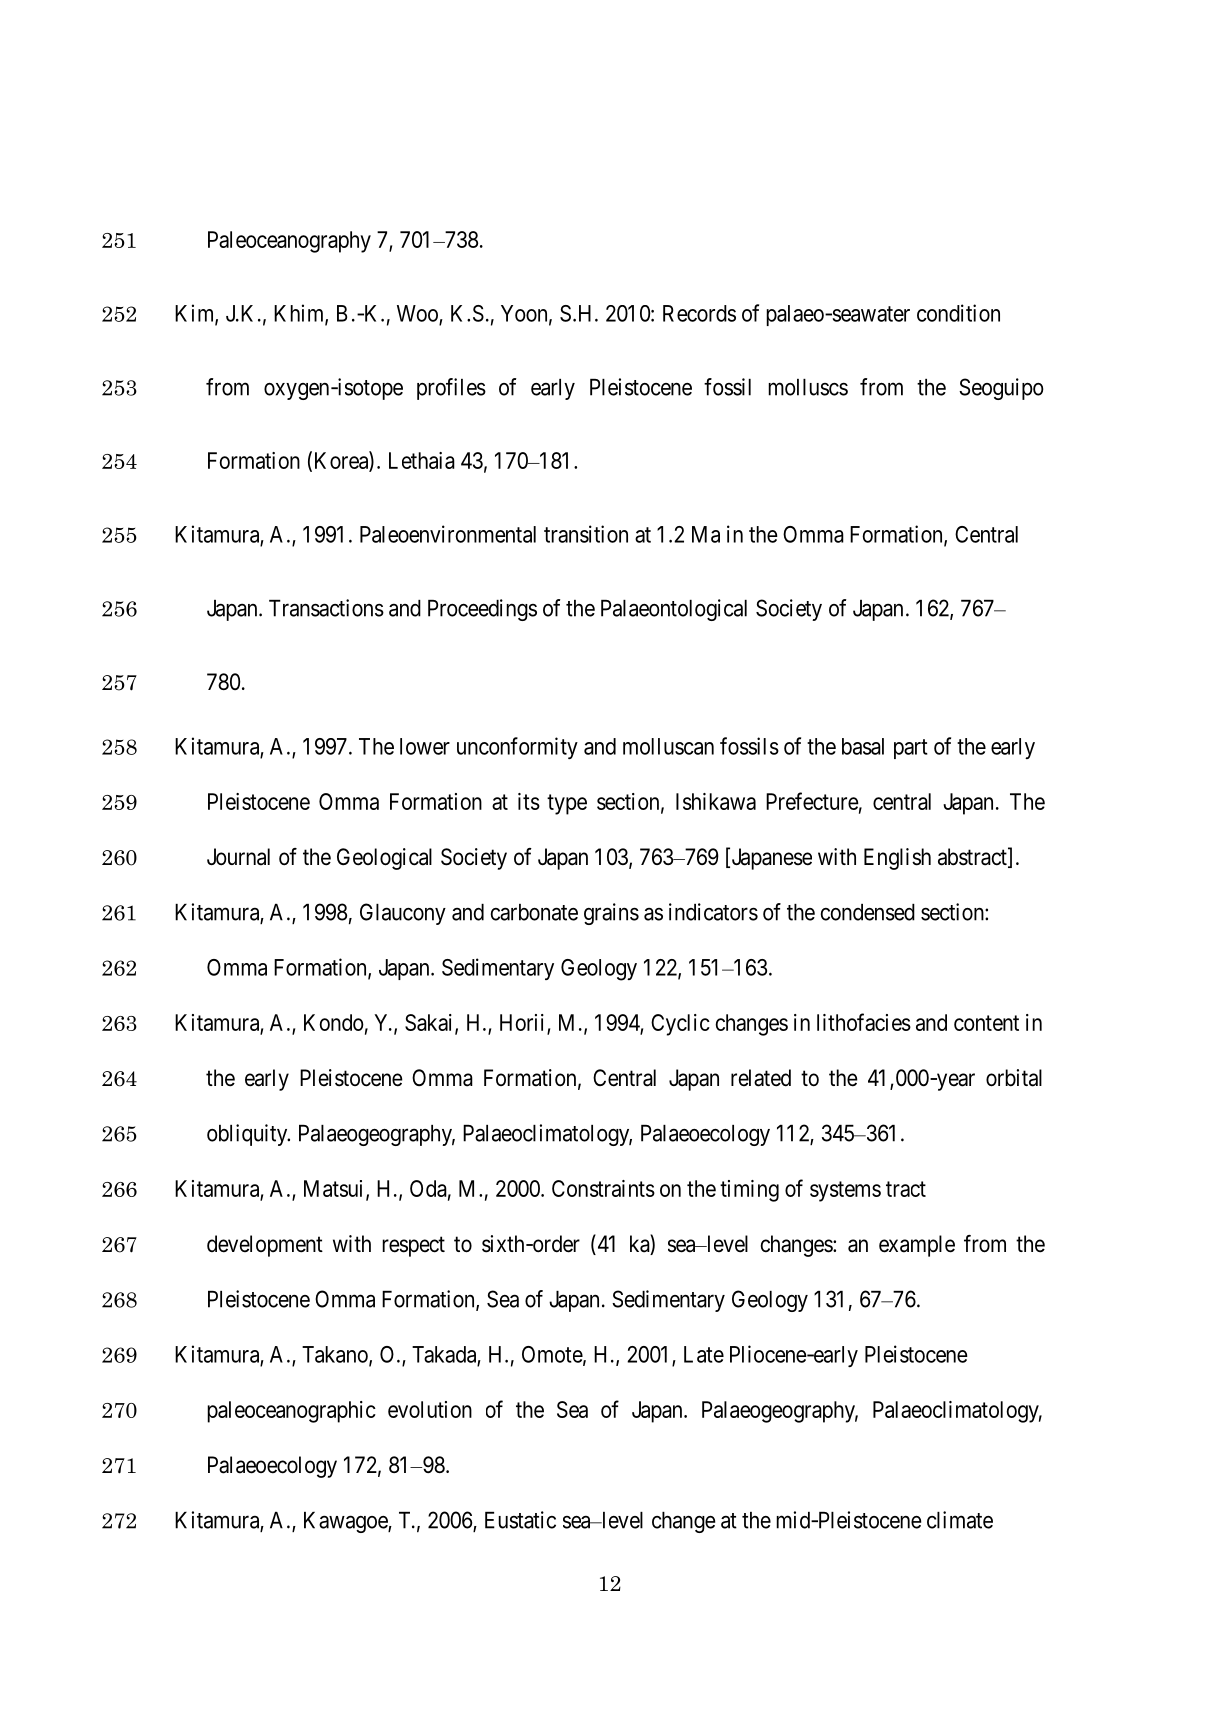 This image has height=1723, width=1218. I want to click on condition, so click(958, 313).
